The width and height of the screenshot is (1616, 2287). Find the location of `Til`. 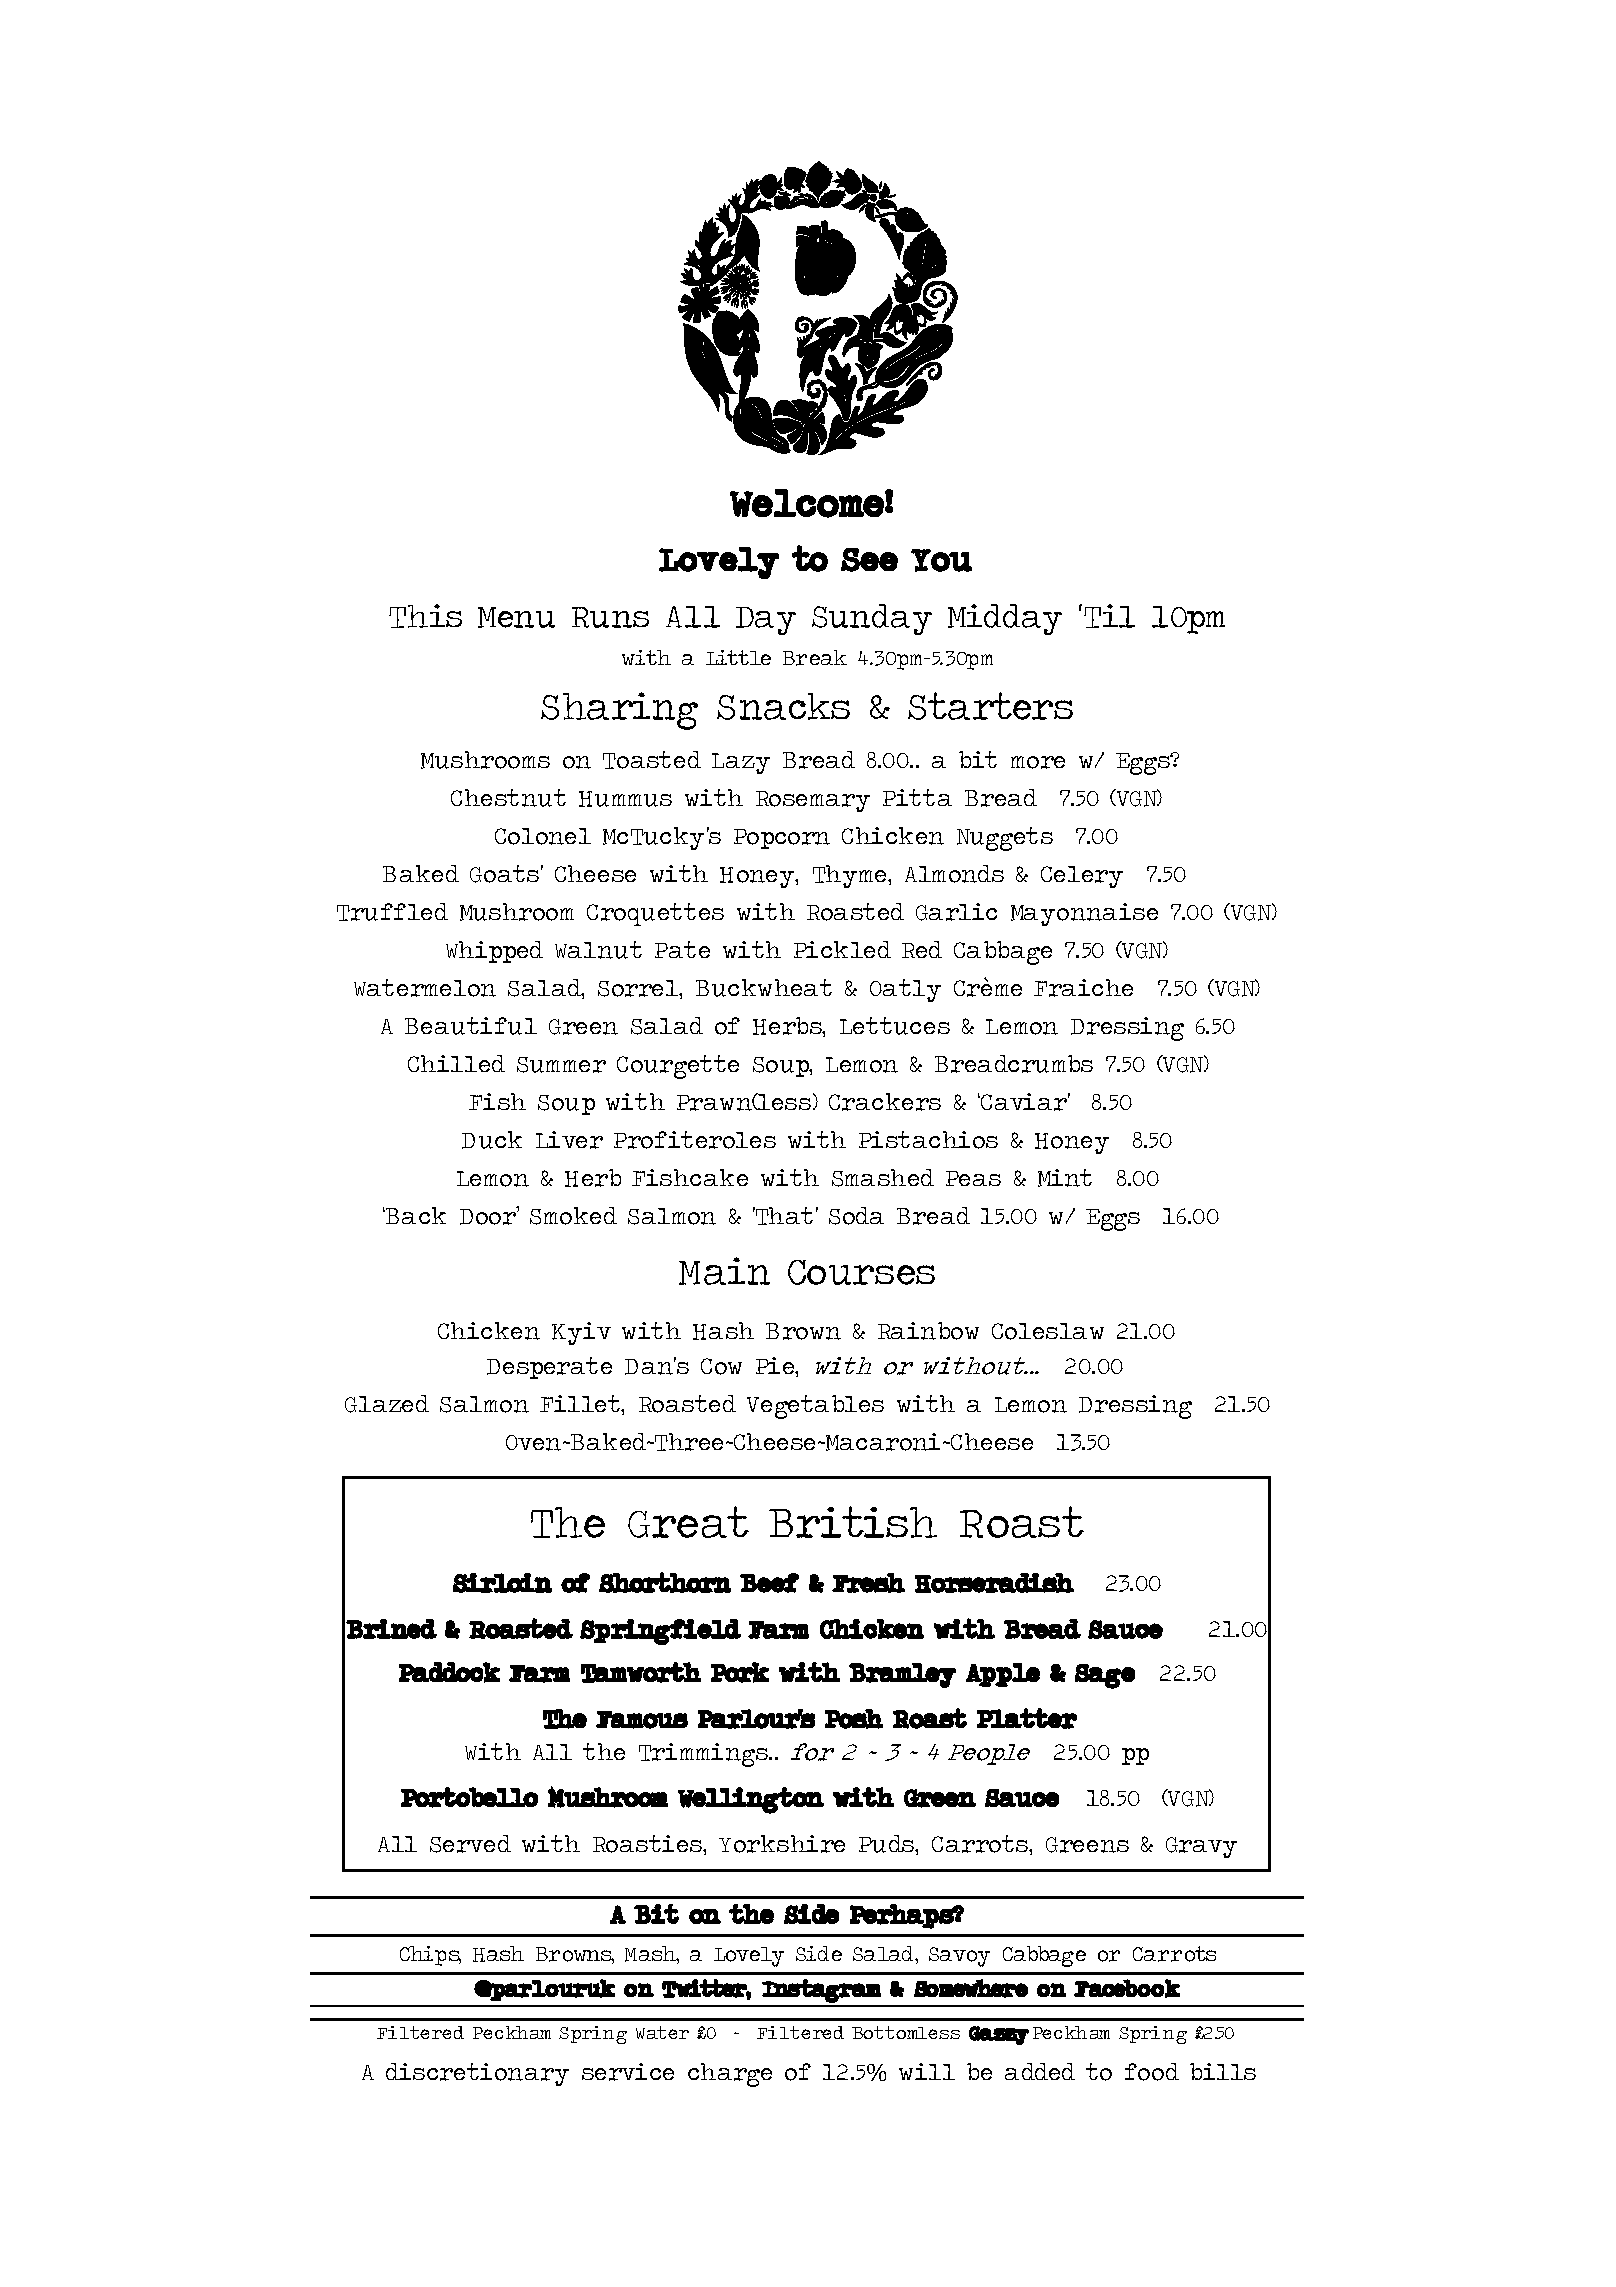

Til is located at coordinates (1109, 616).
